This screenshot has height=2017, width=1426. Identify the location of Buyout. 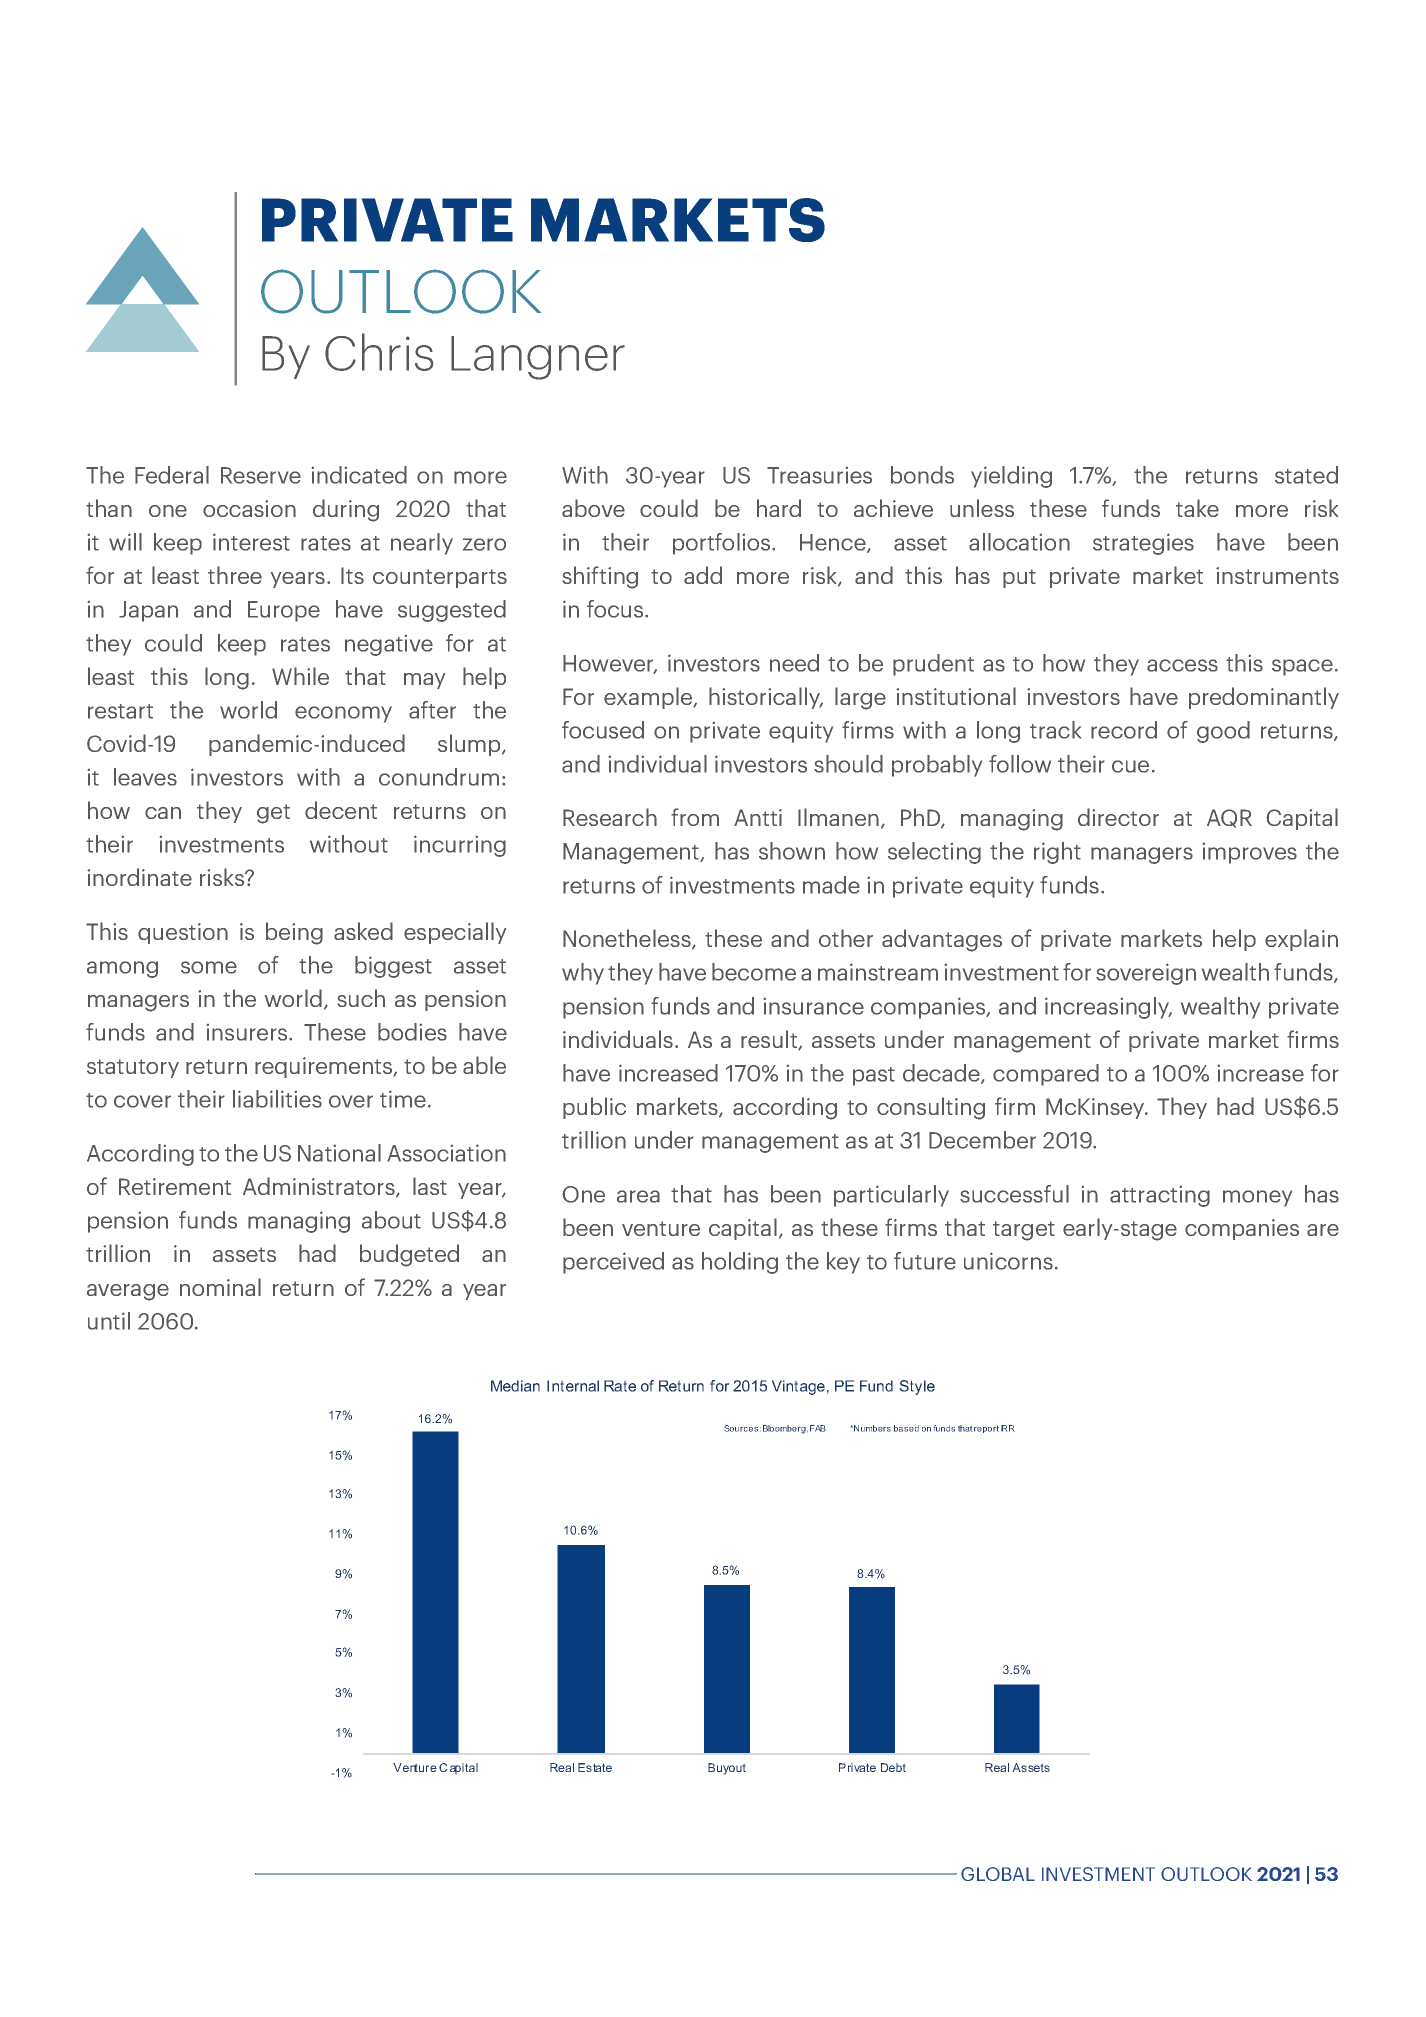
(727, 1769).
